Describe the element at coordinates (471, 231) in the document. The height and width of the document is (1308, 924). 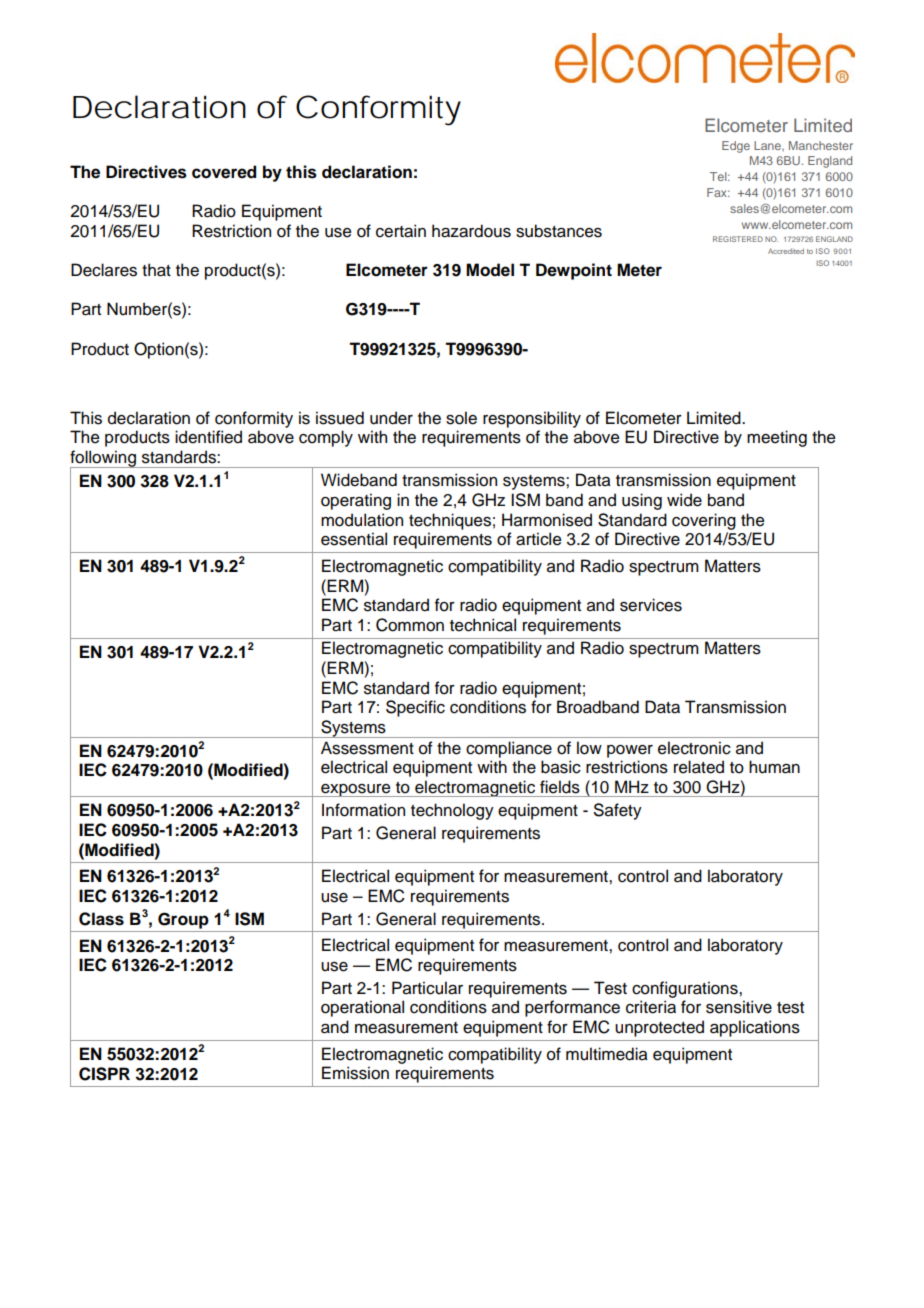
I see `hazardous` at that location.
